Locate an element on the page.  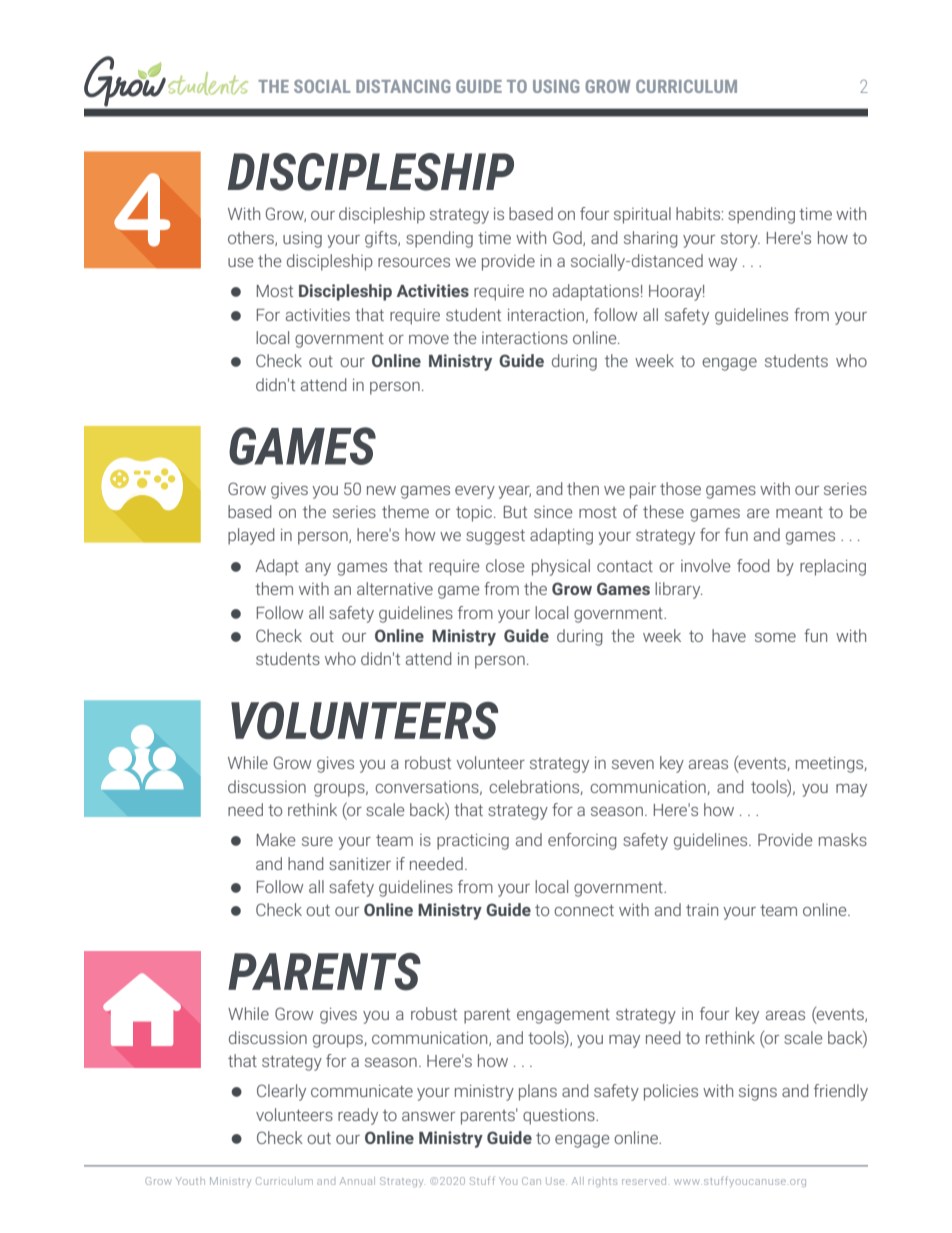
any is located at coordinates (318, 569).
